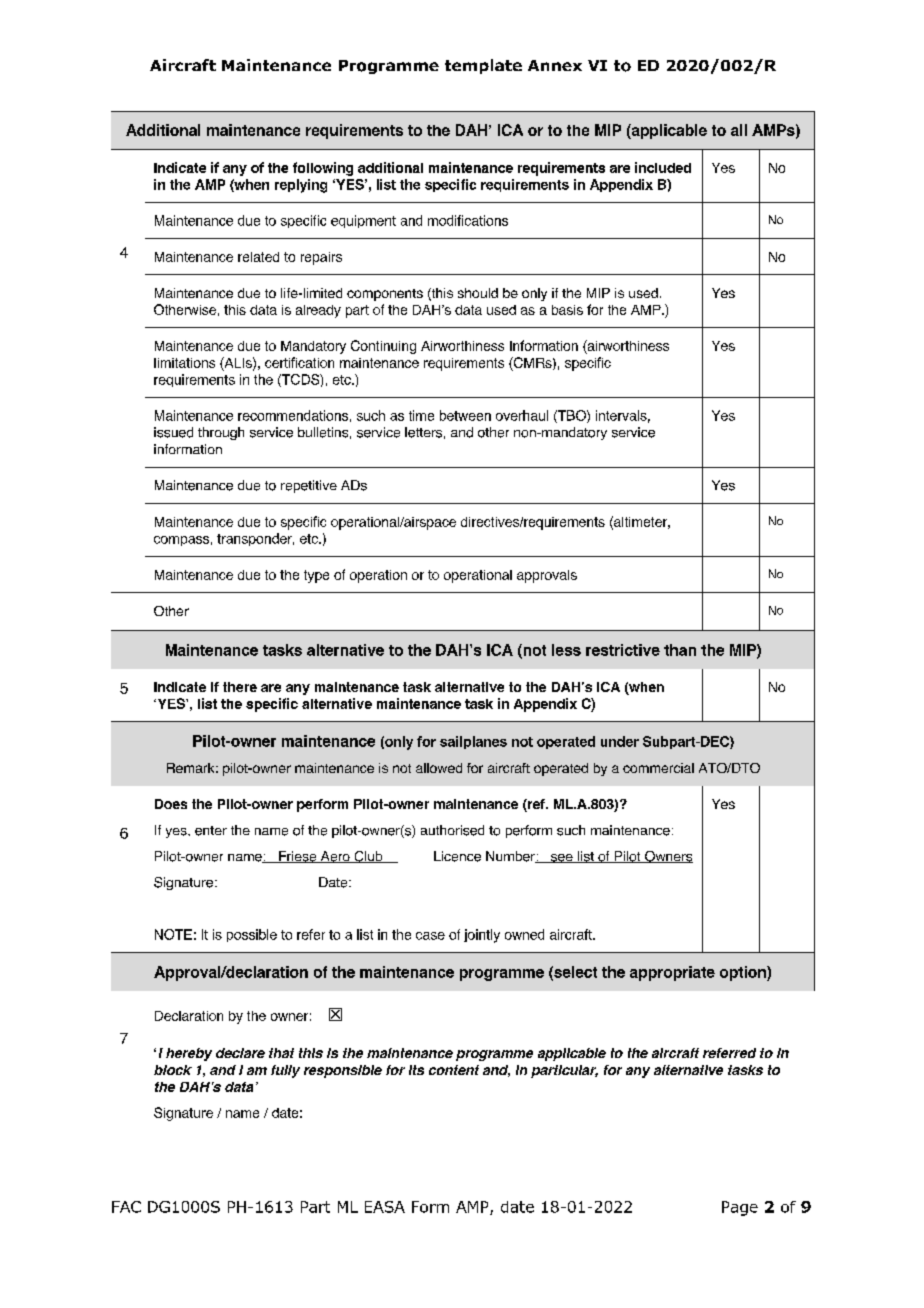 This image has height=1308, width=924. Describe the element at coordinates (465, 415) in the image. I see `between` at that location.
